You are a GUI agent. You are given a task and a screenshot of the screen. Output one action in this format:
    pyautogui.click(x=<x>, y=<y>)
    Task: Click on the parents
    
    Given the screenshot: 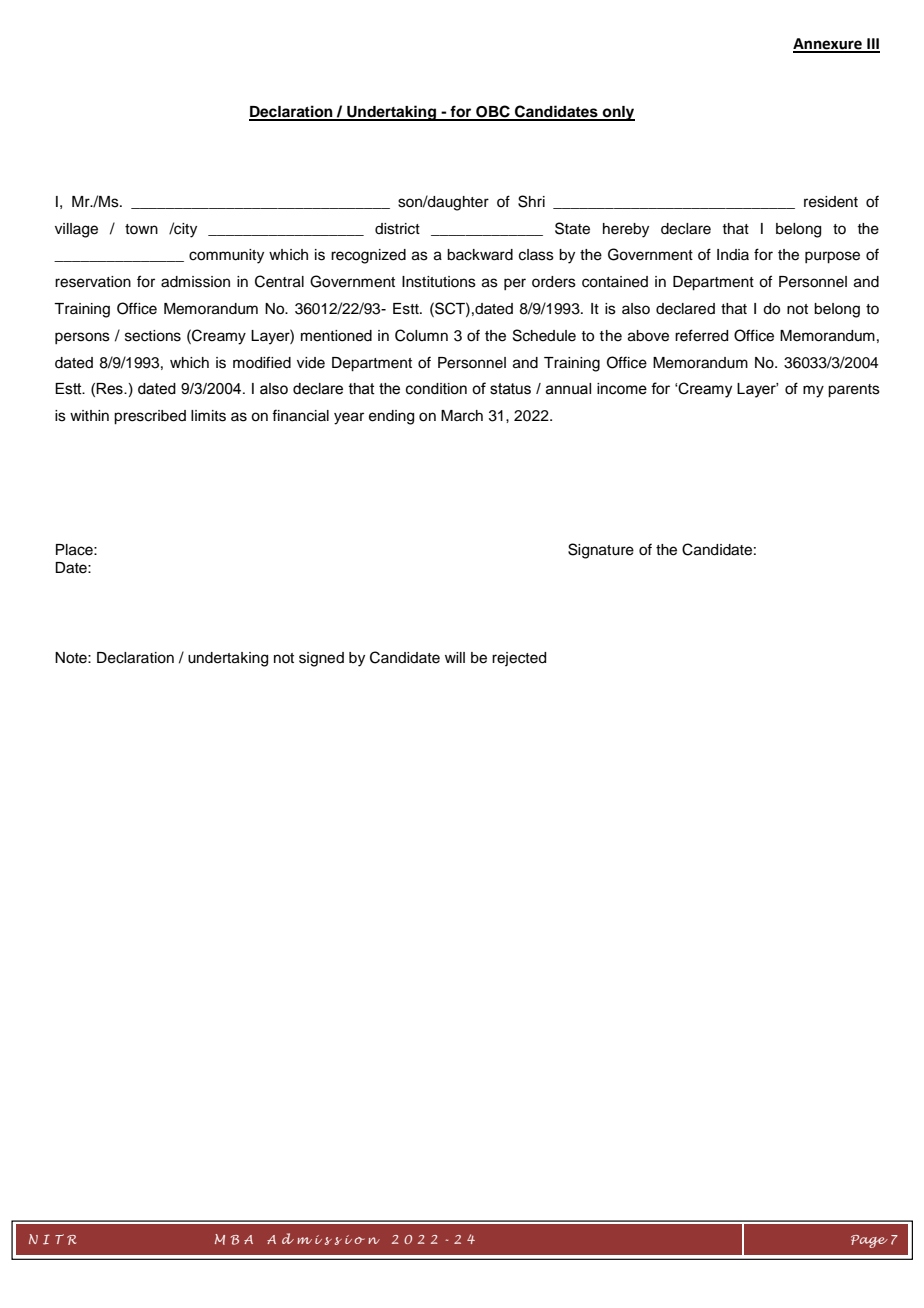 What is the action you would take?
    pyautogui.click(x=854, y=391)
